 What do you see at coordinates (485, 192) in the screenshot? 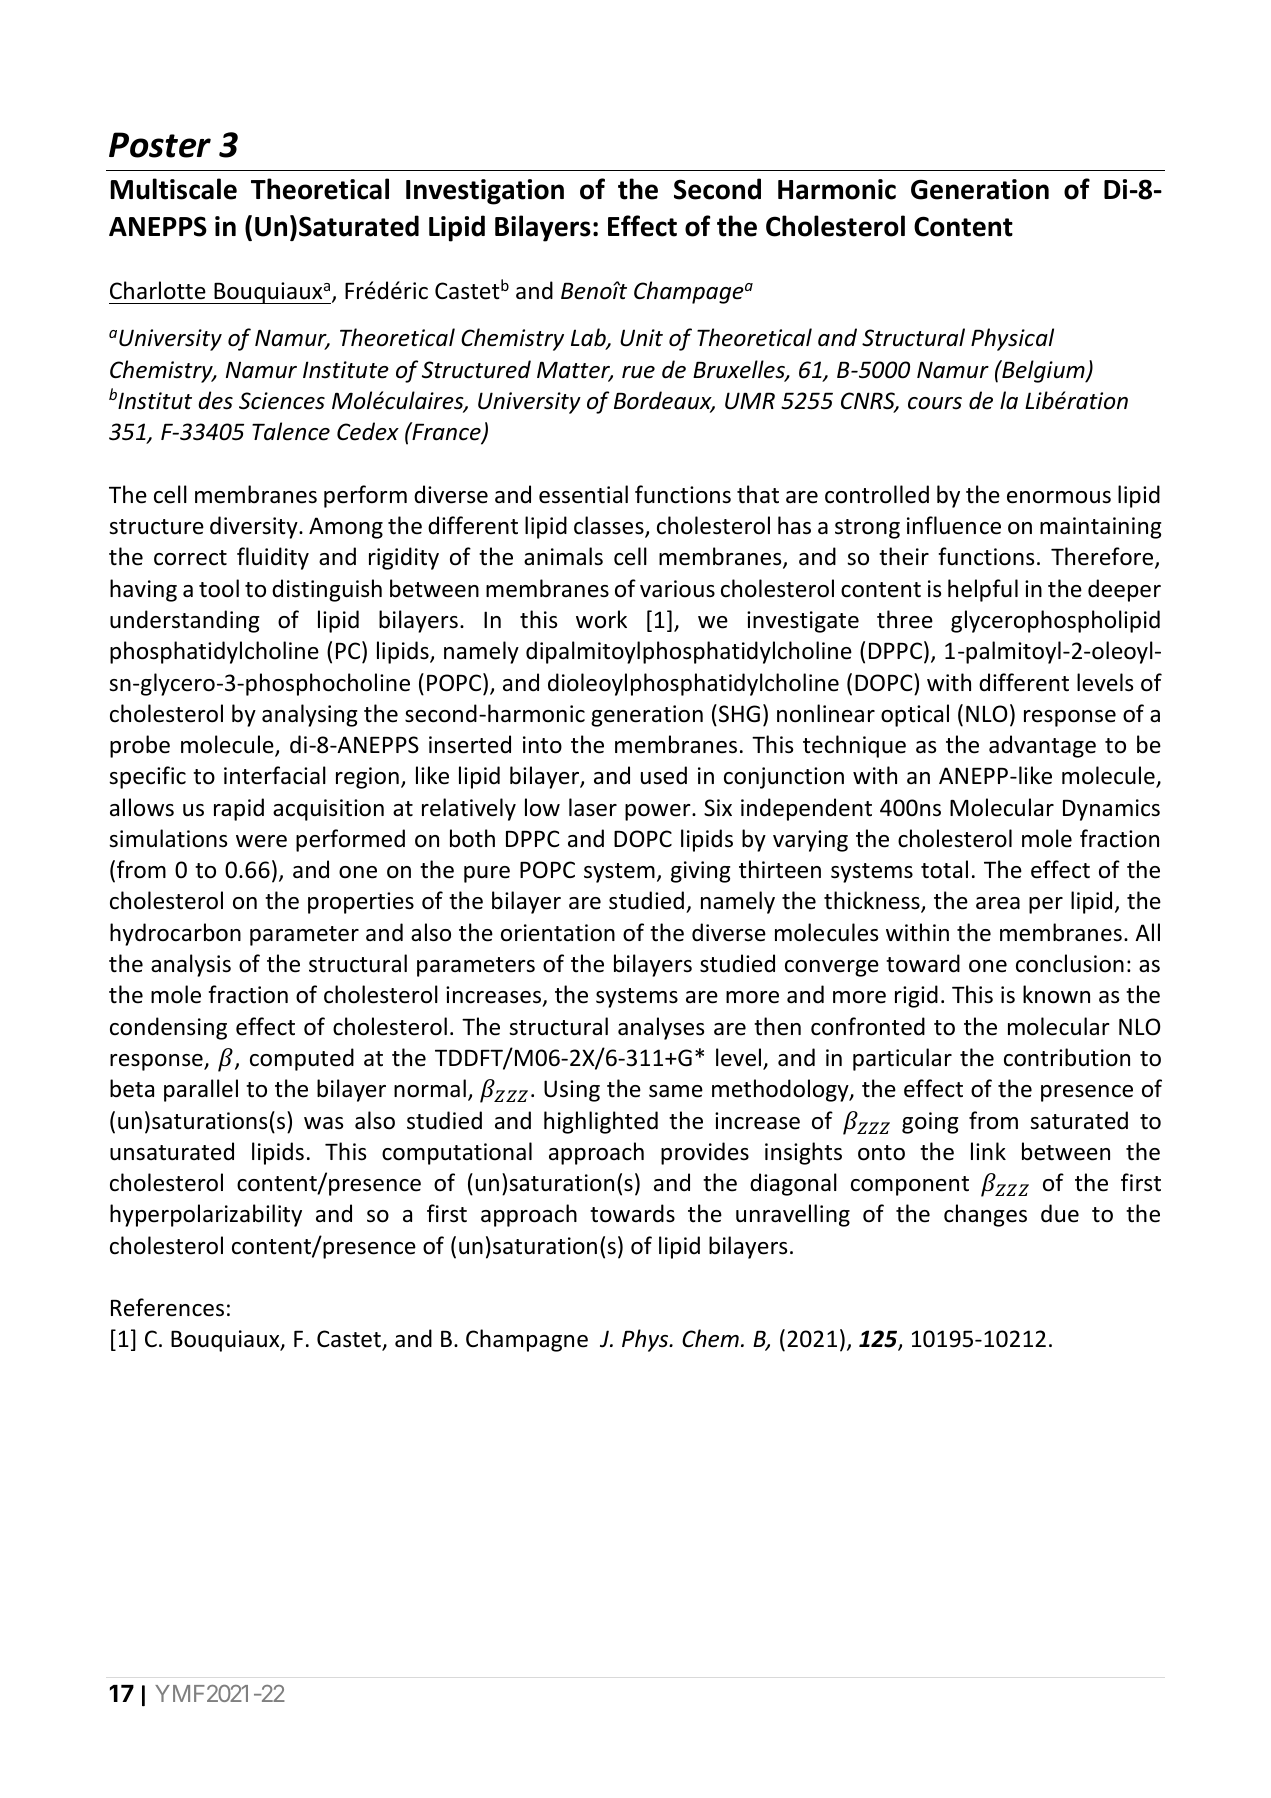
I see `Investigation` at bounding box center [485, 192].
